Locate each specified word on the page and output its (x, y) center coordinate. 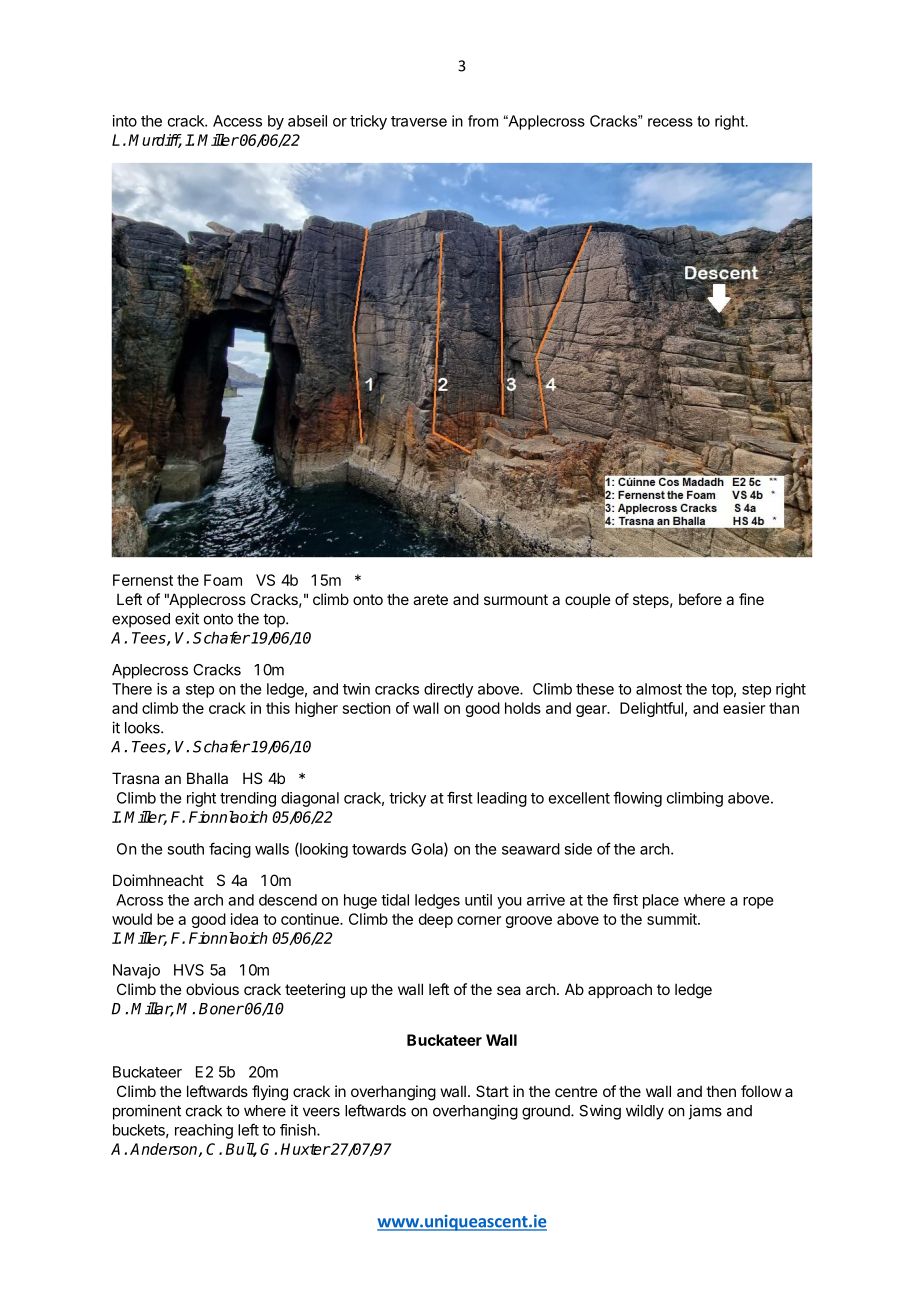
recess (670, 122)
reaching (204, 1131)
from (483, 121)
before (700, 599)
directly (448, 690)
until (478, 900)
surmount (516, 599)
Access (237, 121)
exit (187, 618)
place (661, 901)
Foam (223, 580)
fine (751, 599)
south (185, 849)
